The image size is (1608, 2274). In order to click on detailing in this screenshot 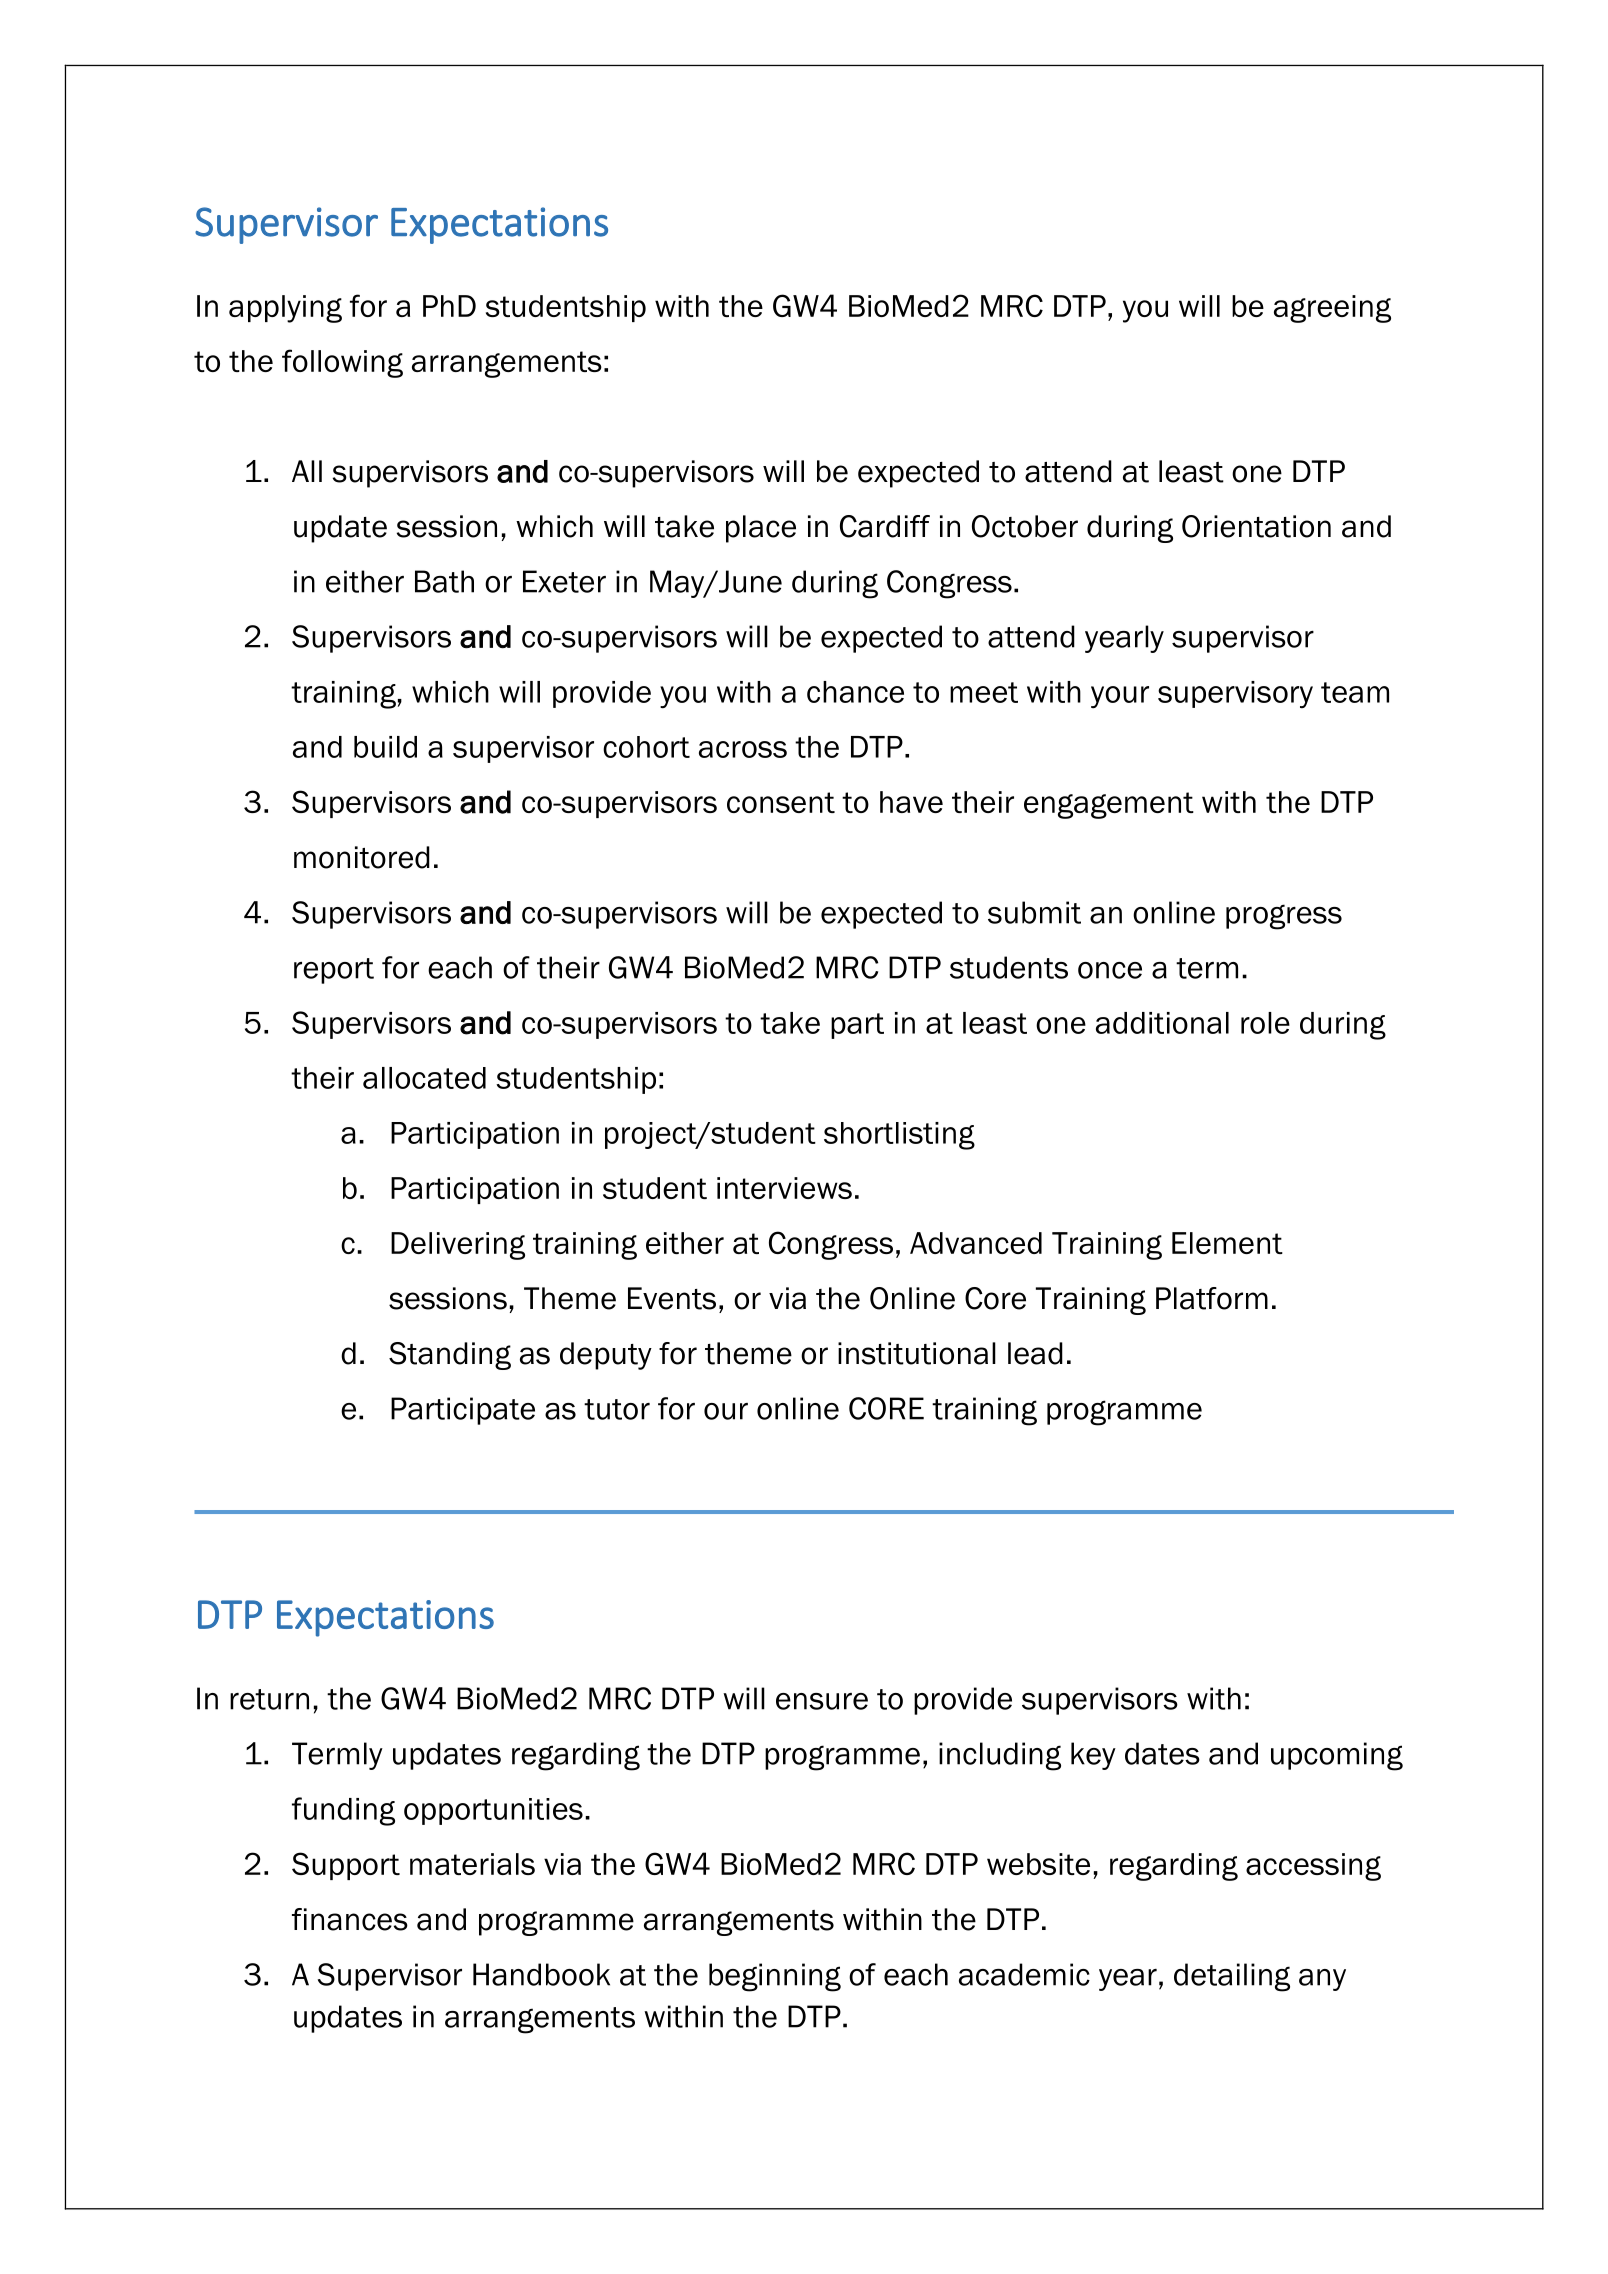, I will do `click(1232, 1977)`.
